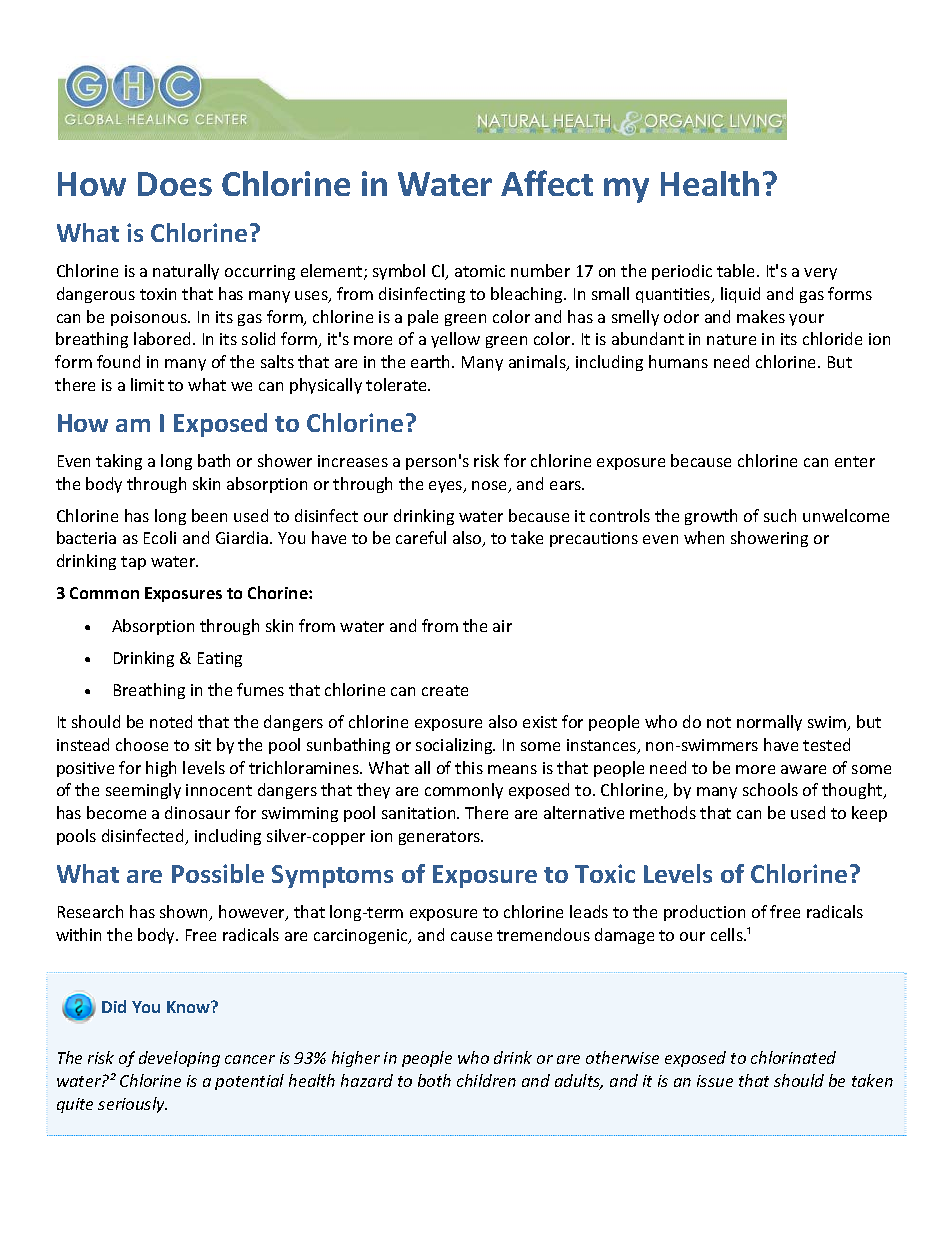  What do you see at coordinates (175, 184) in the image?
I see `Does` at bounding box center [175, 184].
